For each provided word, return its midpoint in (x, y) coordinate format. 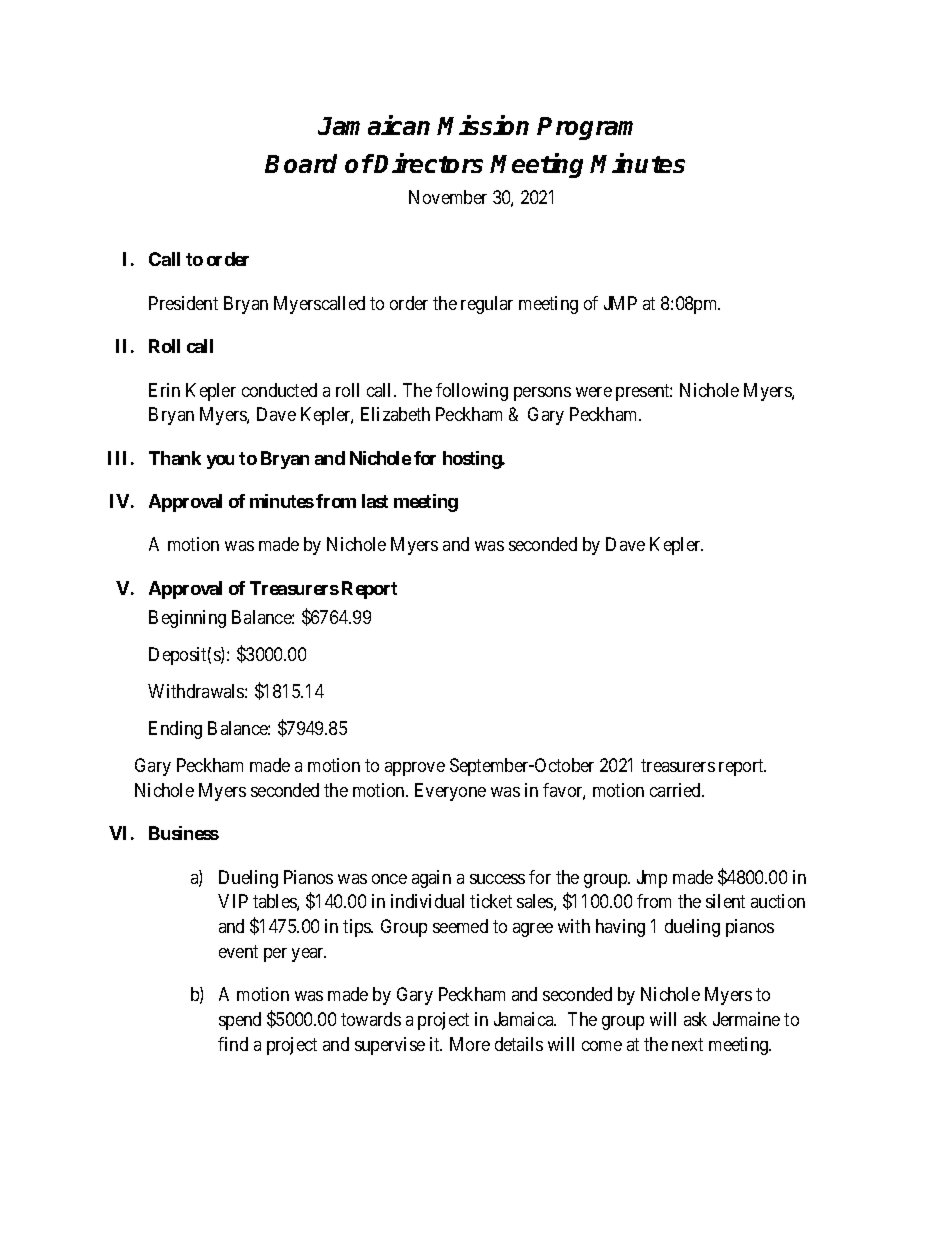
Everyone (450, 792)
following (472, 392)
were (594, 392)
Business (184, 833)
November (448, 197)
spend (240, 1021)
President (183, 303)
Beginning (187, 619)
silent (725, 901)
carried (677, 790)
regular (487, 305)
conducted (279, 390)
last (375, 501)
